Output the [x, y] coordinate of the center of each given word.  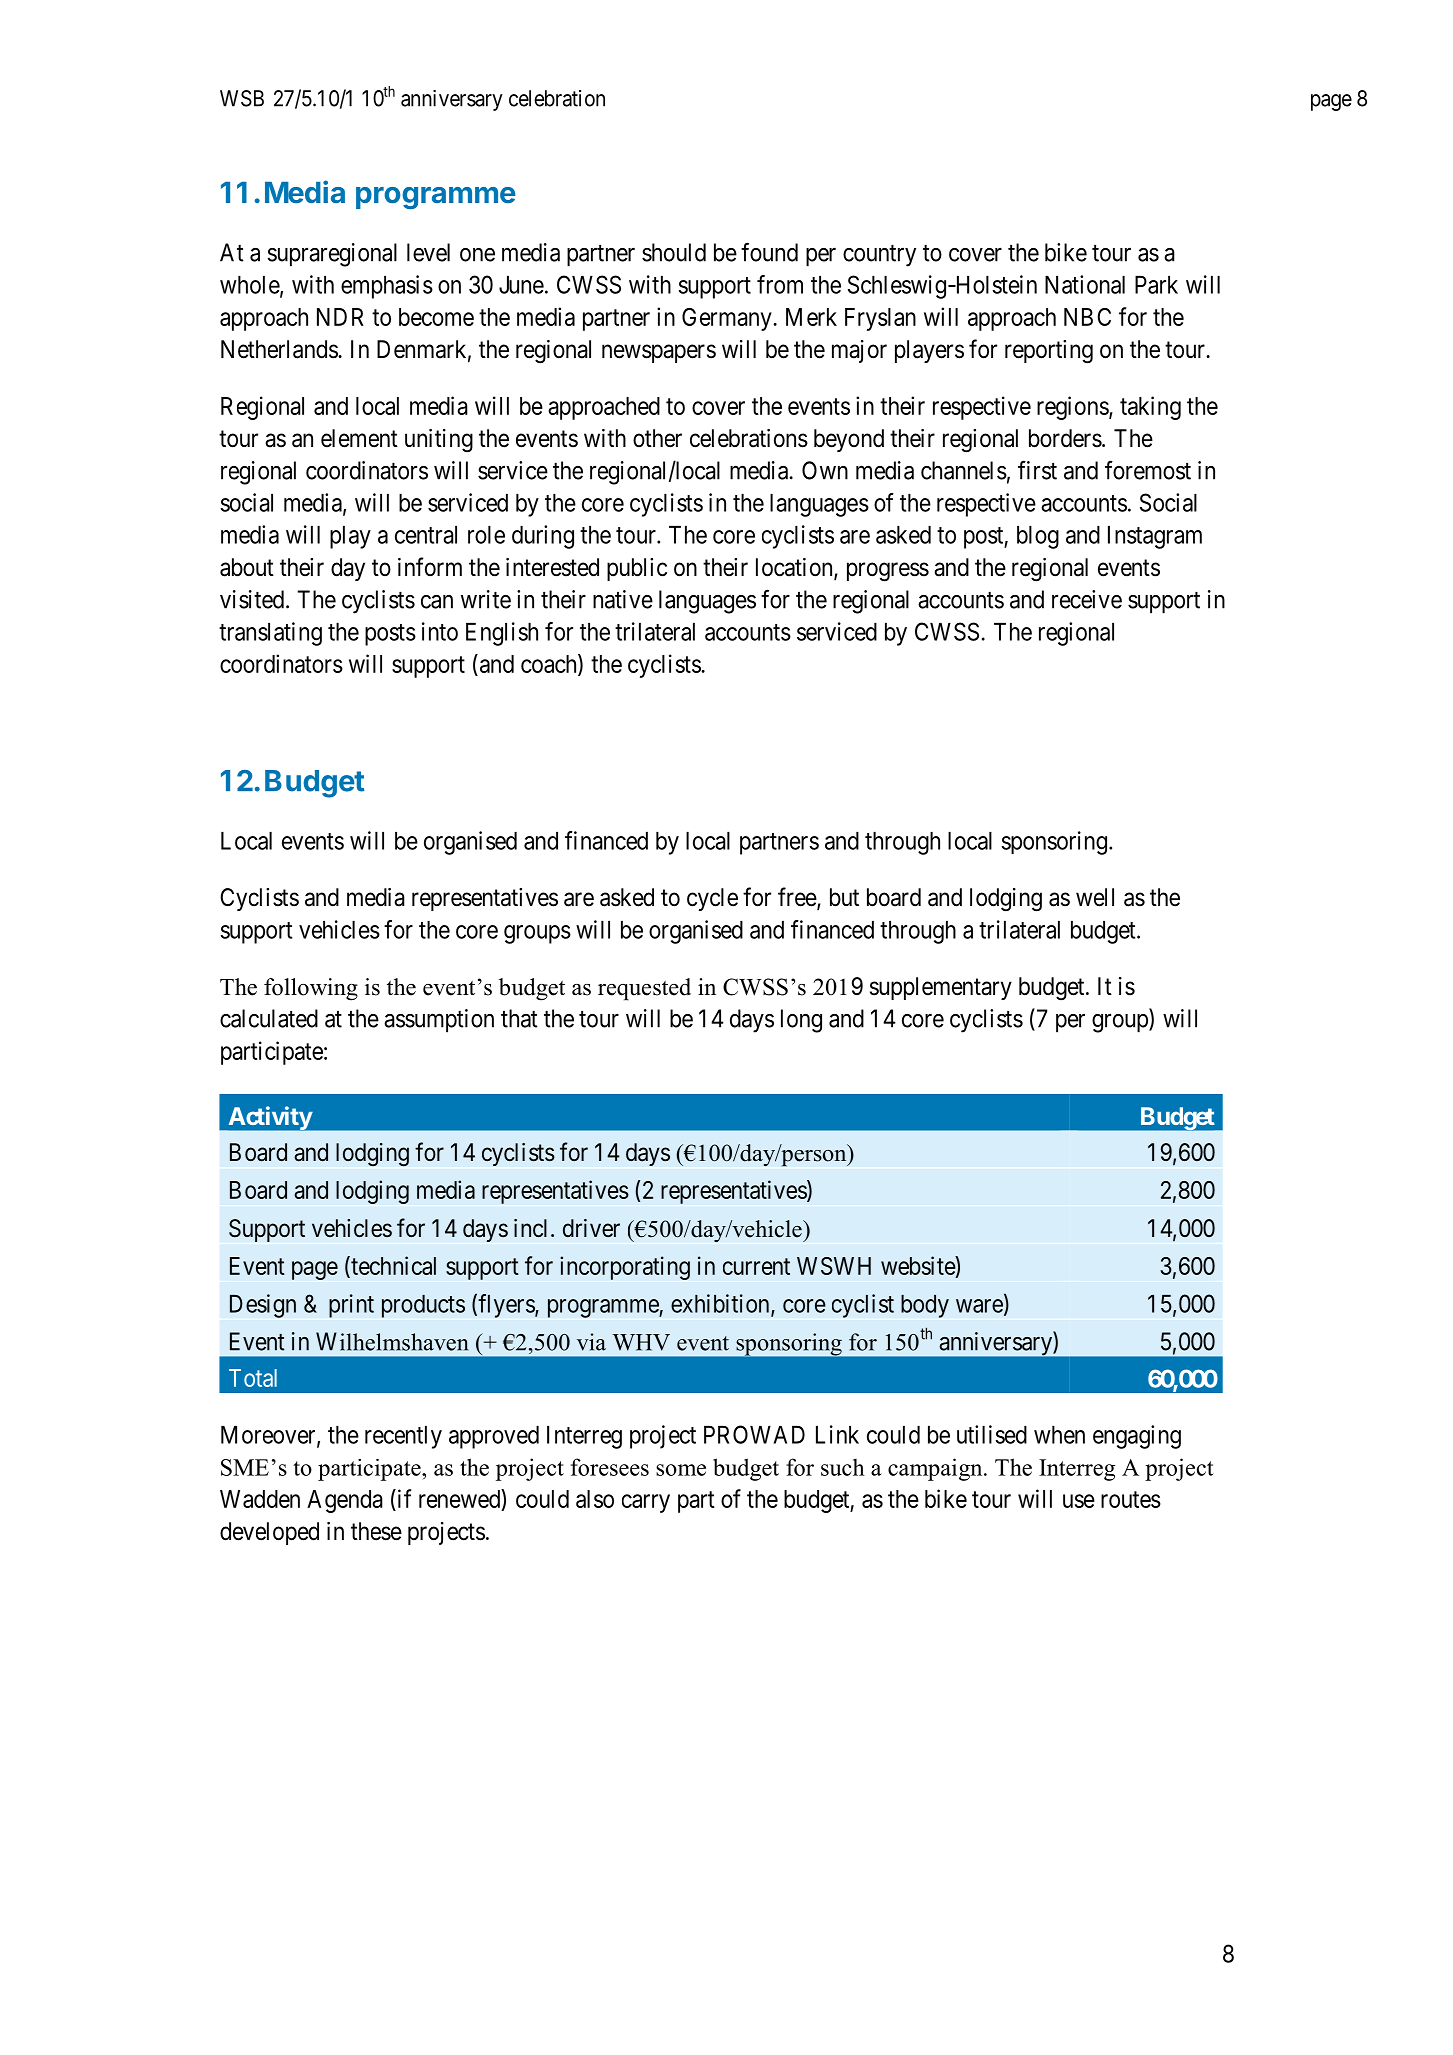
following [311, 989]
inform [430, 567]
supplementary [941, 988]
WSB [242, 98]
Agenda [345, 1501]
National [1085, 284]
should [674, 252]
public [637, 569]
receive [1087, 599]
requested [644, 989]
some [681, 1470]
